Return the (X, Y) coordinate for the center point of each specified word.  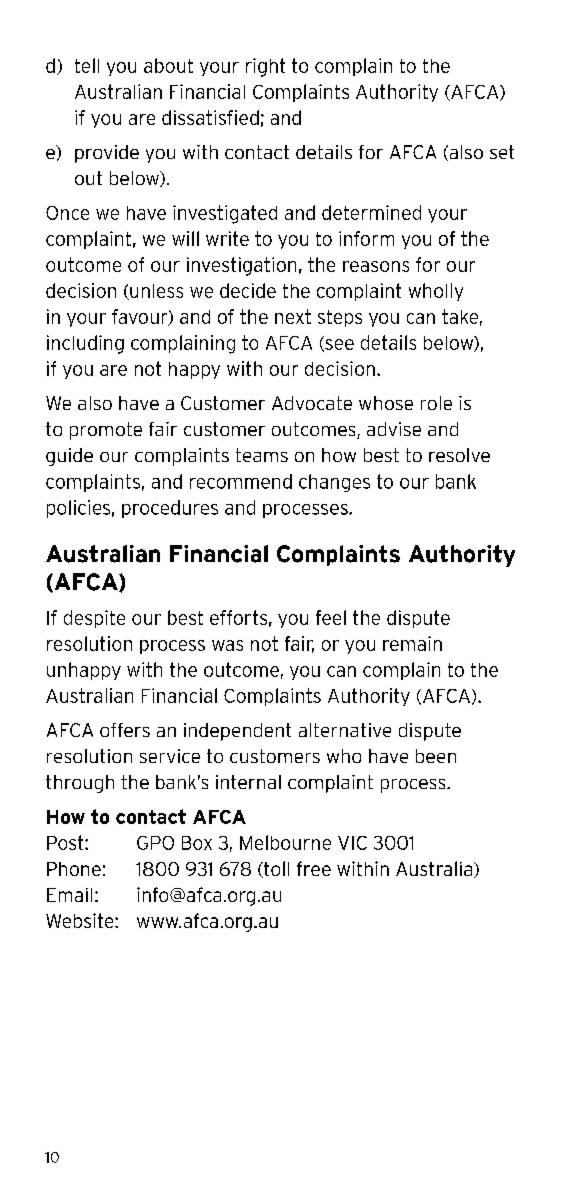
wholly (436, 292)
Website (81, 920)
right (265, 67)
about (168, 65)
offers (125, 730)
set (502, 152)
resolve (459, 455)
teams (262, 455)
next (293, 316)
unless (155, 292)
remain (412, 643)
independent (237, 732)
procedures (170, 509)
